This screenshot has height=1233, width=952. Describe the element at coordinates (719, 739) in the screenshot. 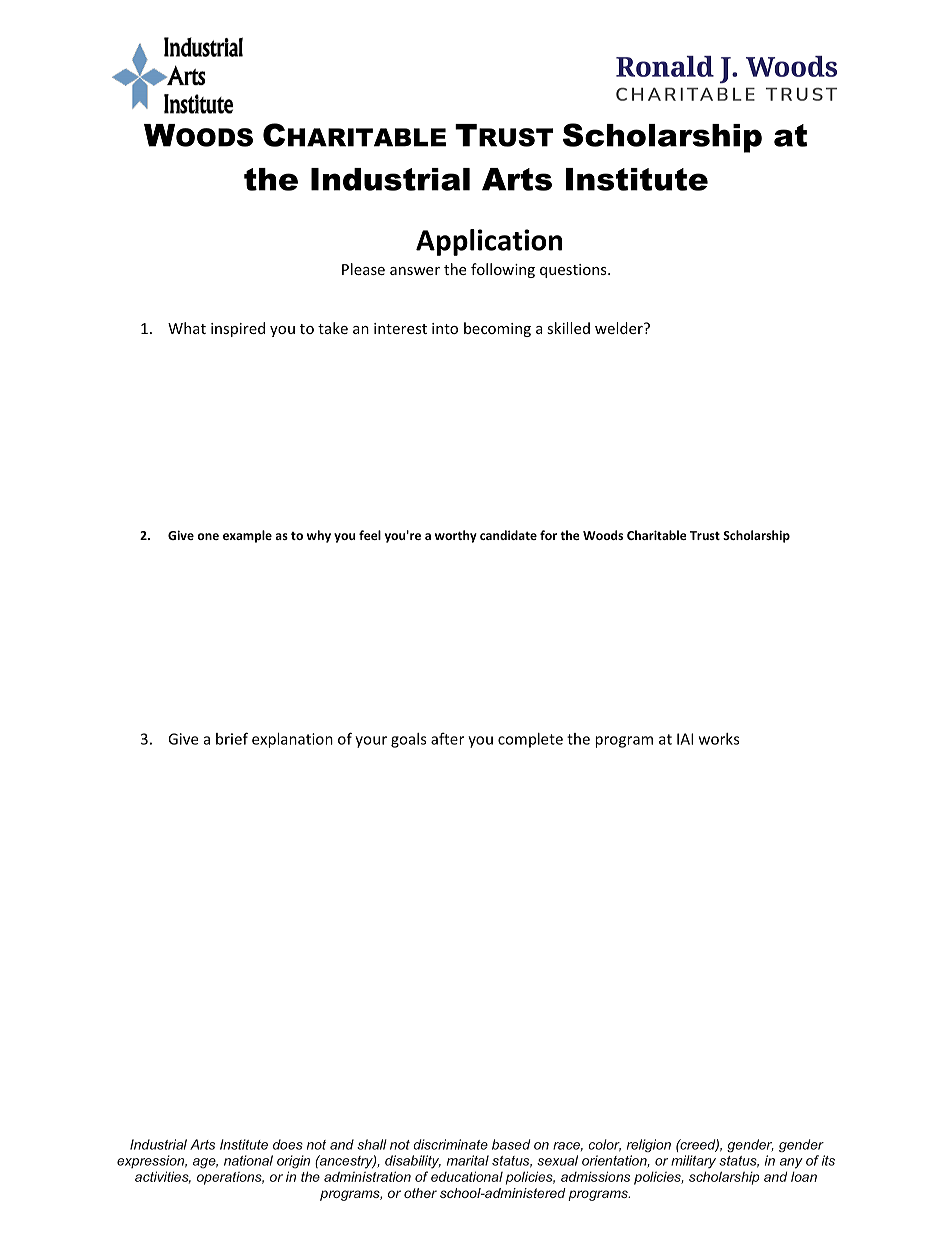

I see `works` at that location.
